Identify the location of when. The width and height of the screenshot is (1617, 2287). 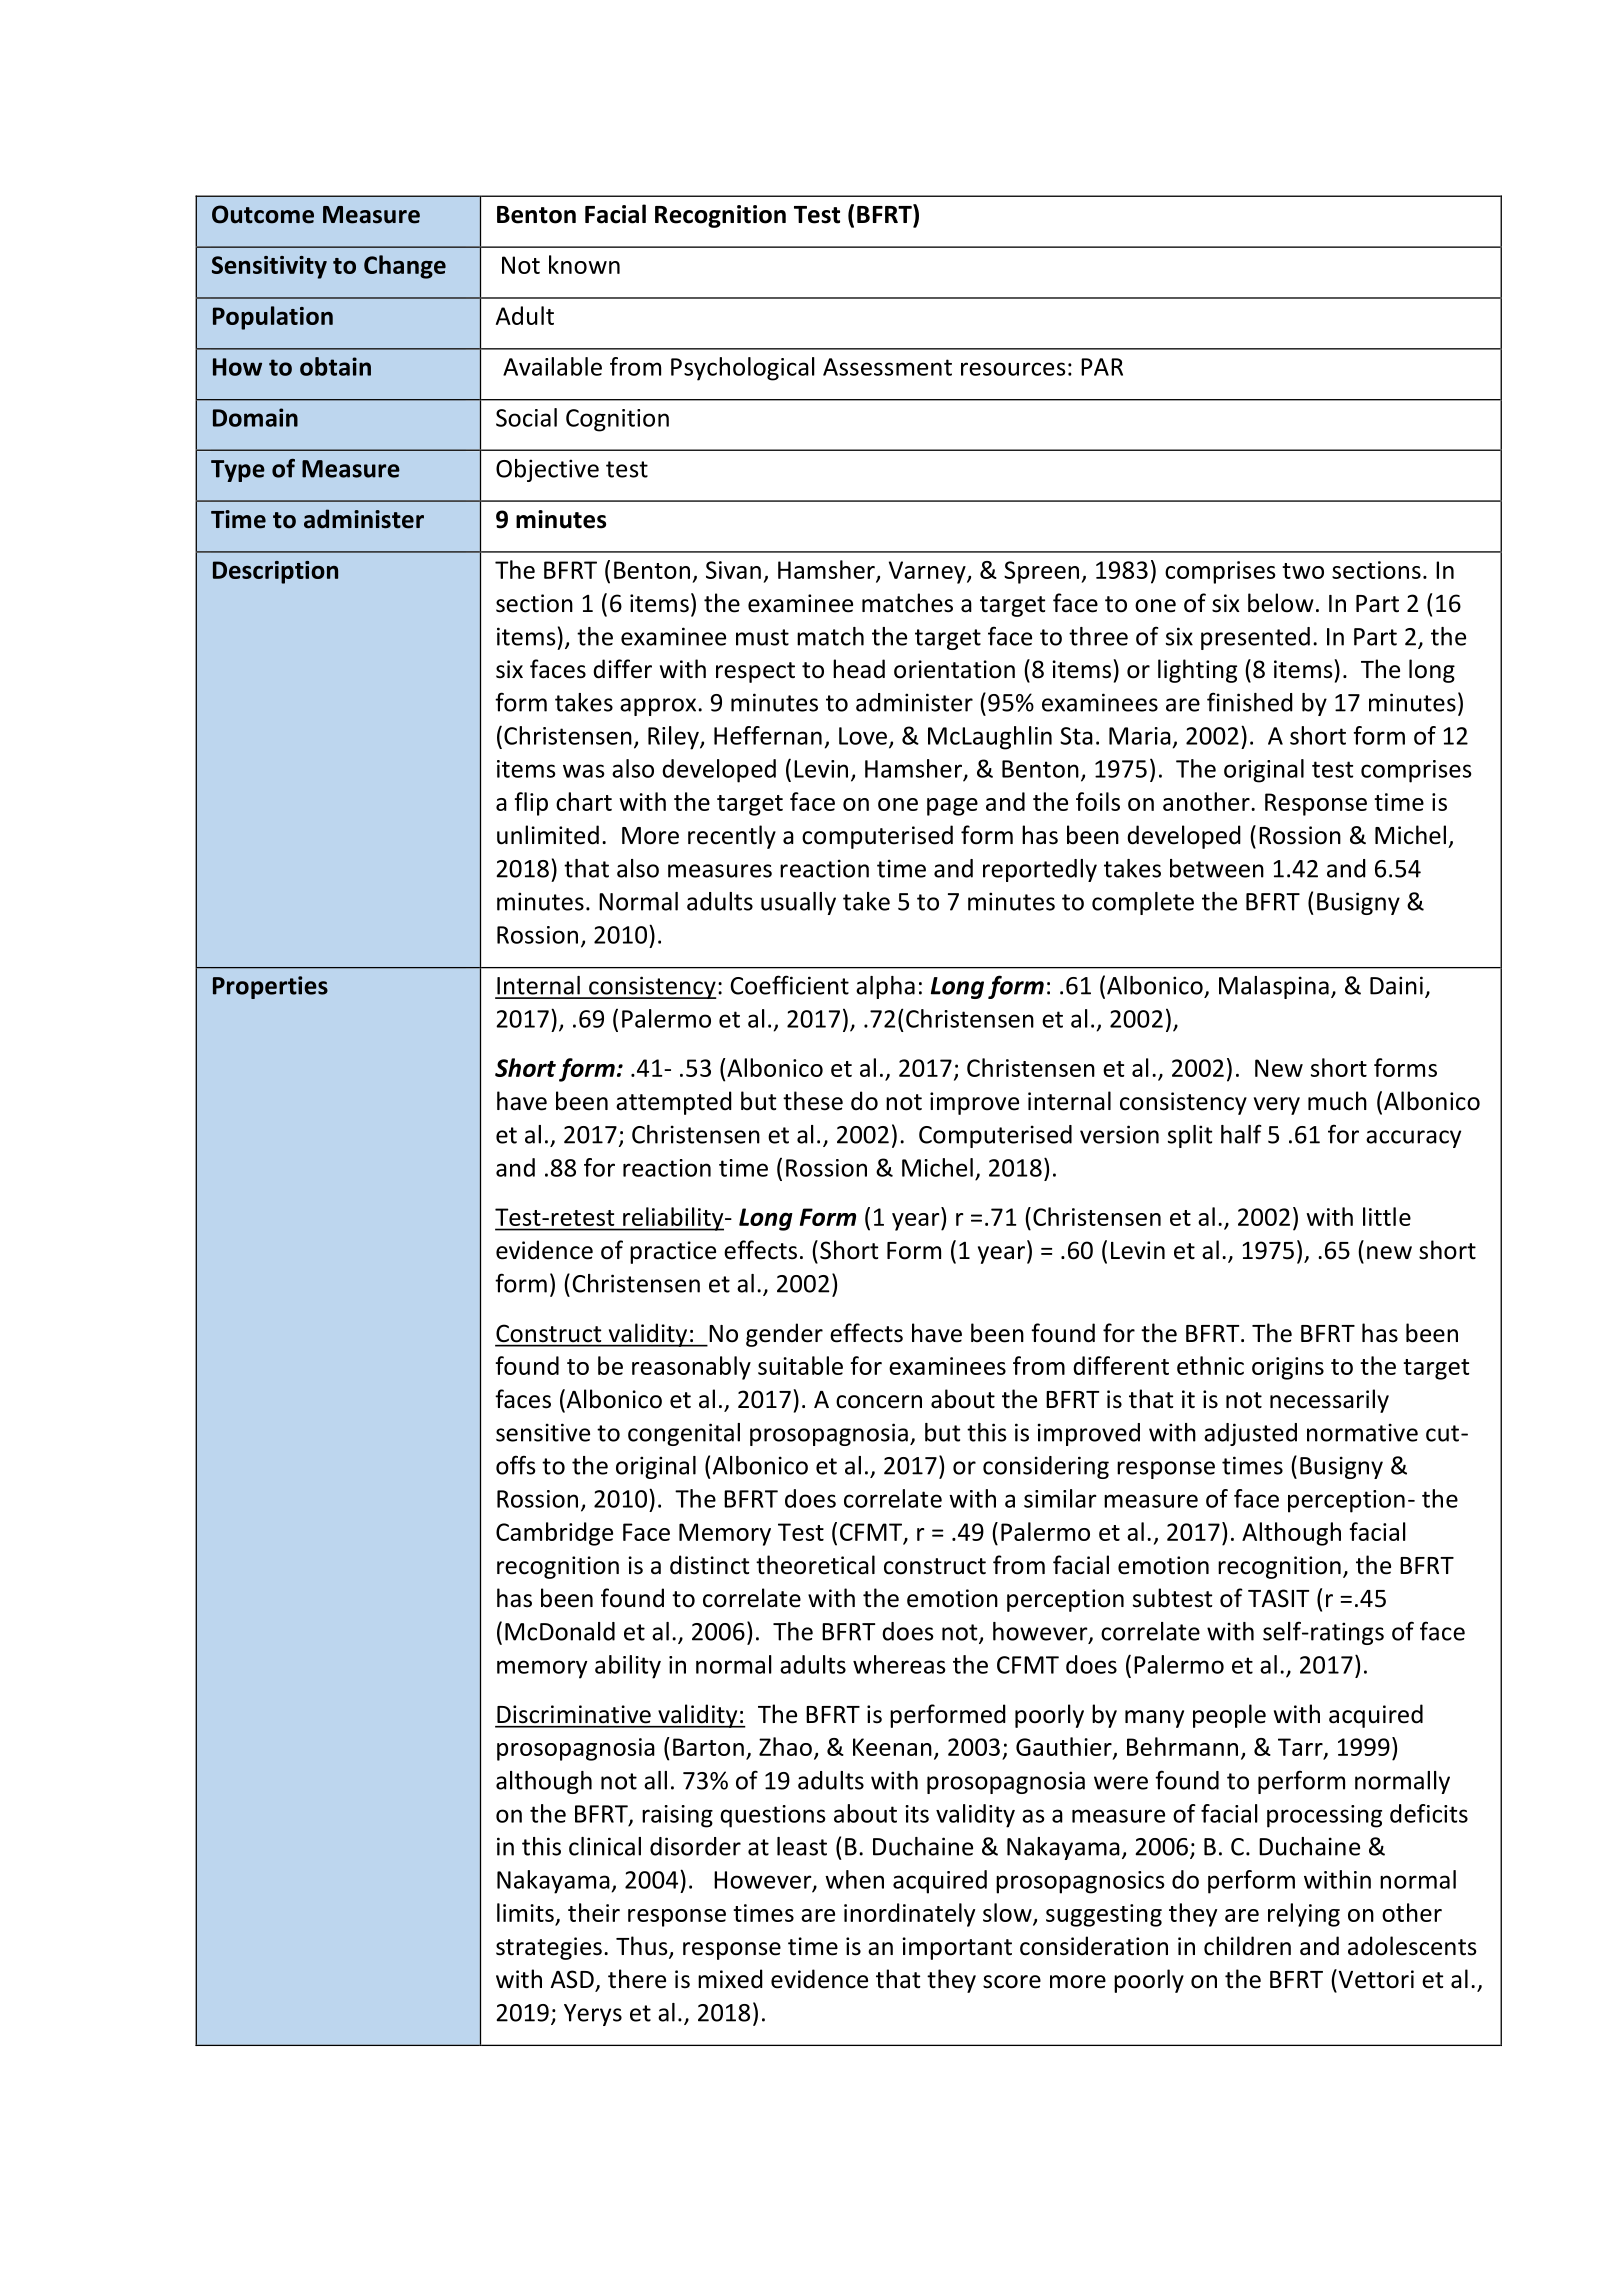
(854, 1879).
